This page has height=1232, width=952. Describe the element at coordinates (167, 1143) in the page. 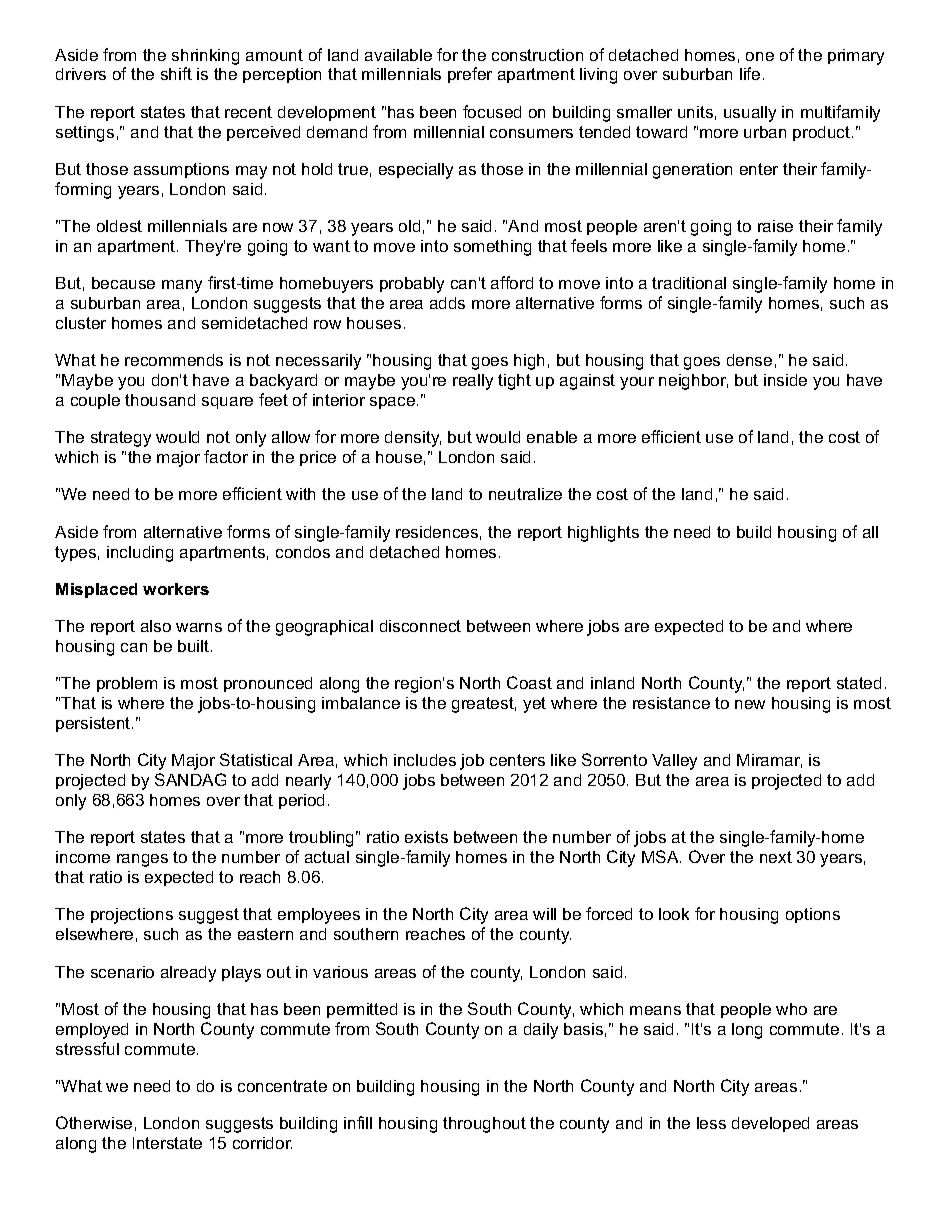

I see `Interstate` at that location.
